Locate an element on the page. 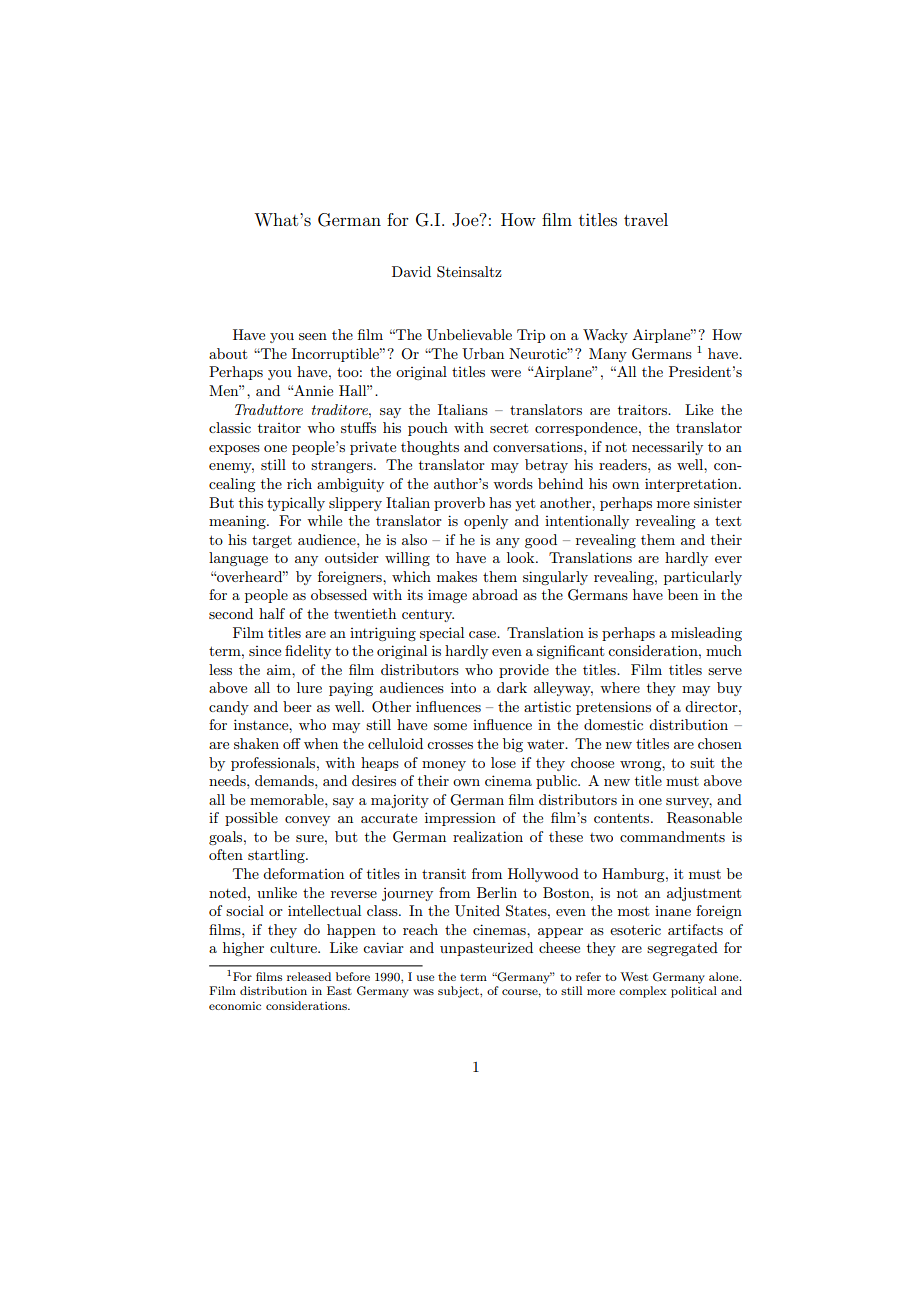 The width and height of the image is (924, 1308). released is located at coordinates (309, 976).
